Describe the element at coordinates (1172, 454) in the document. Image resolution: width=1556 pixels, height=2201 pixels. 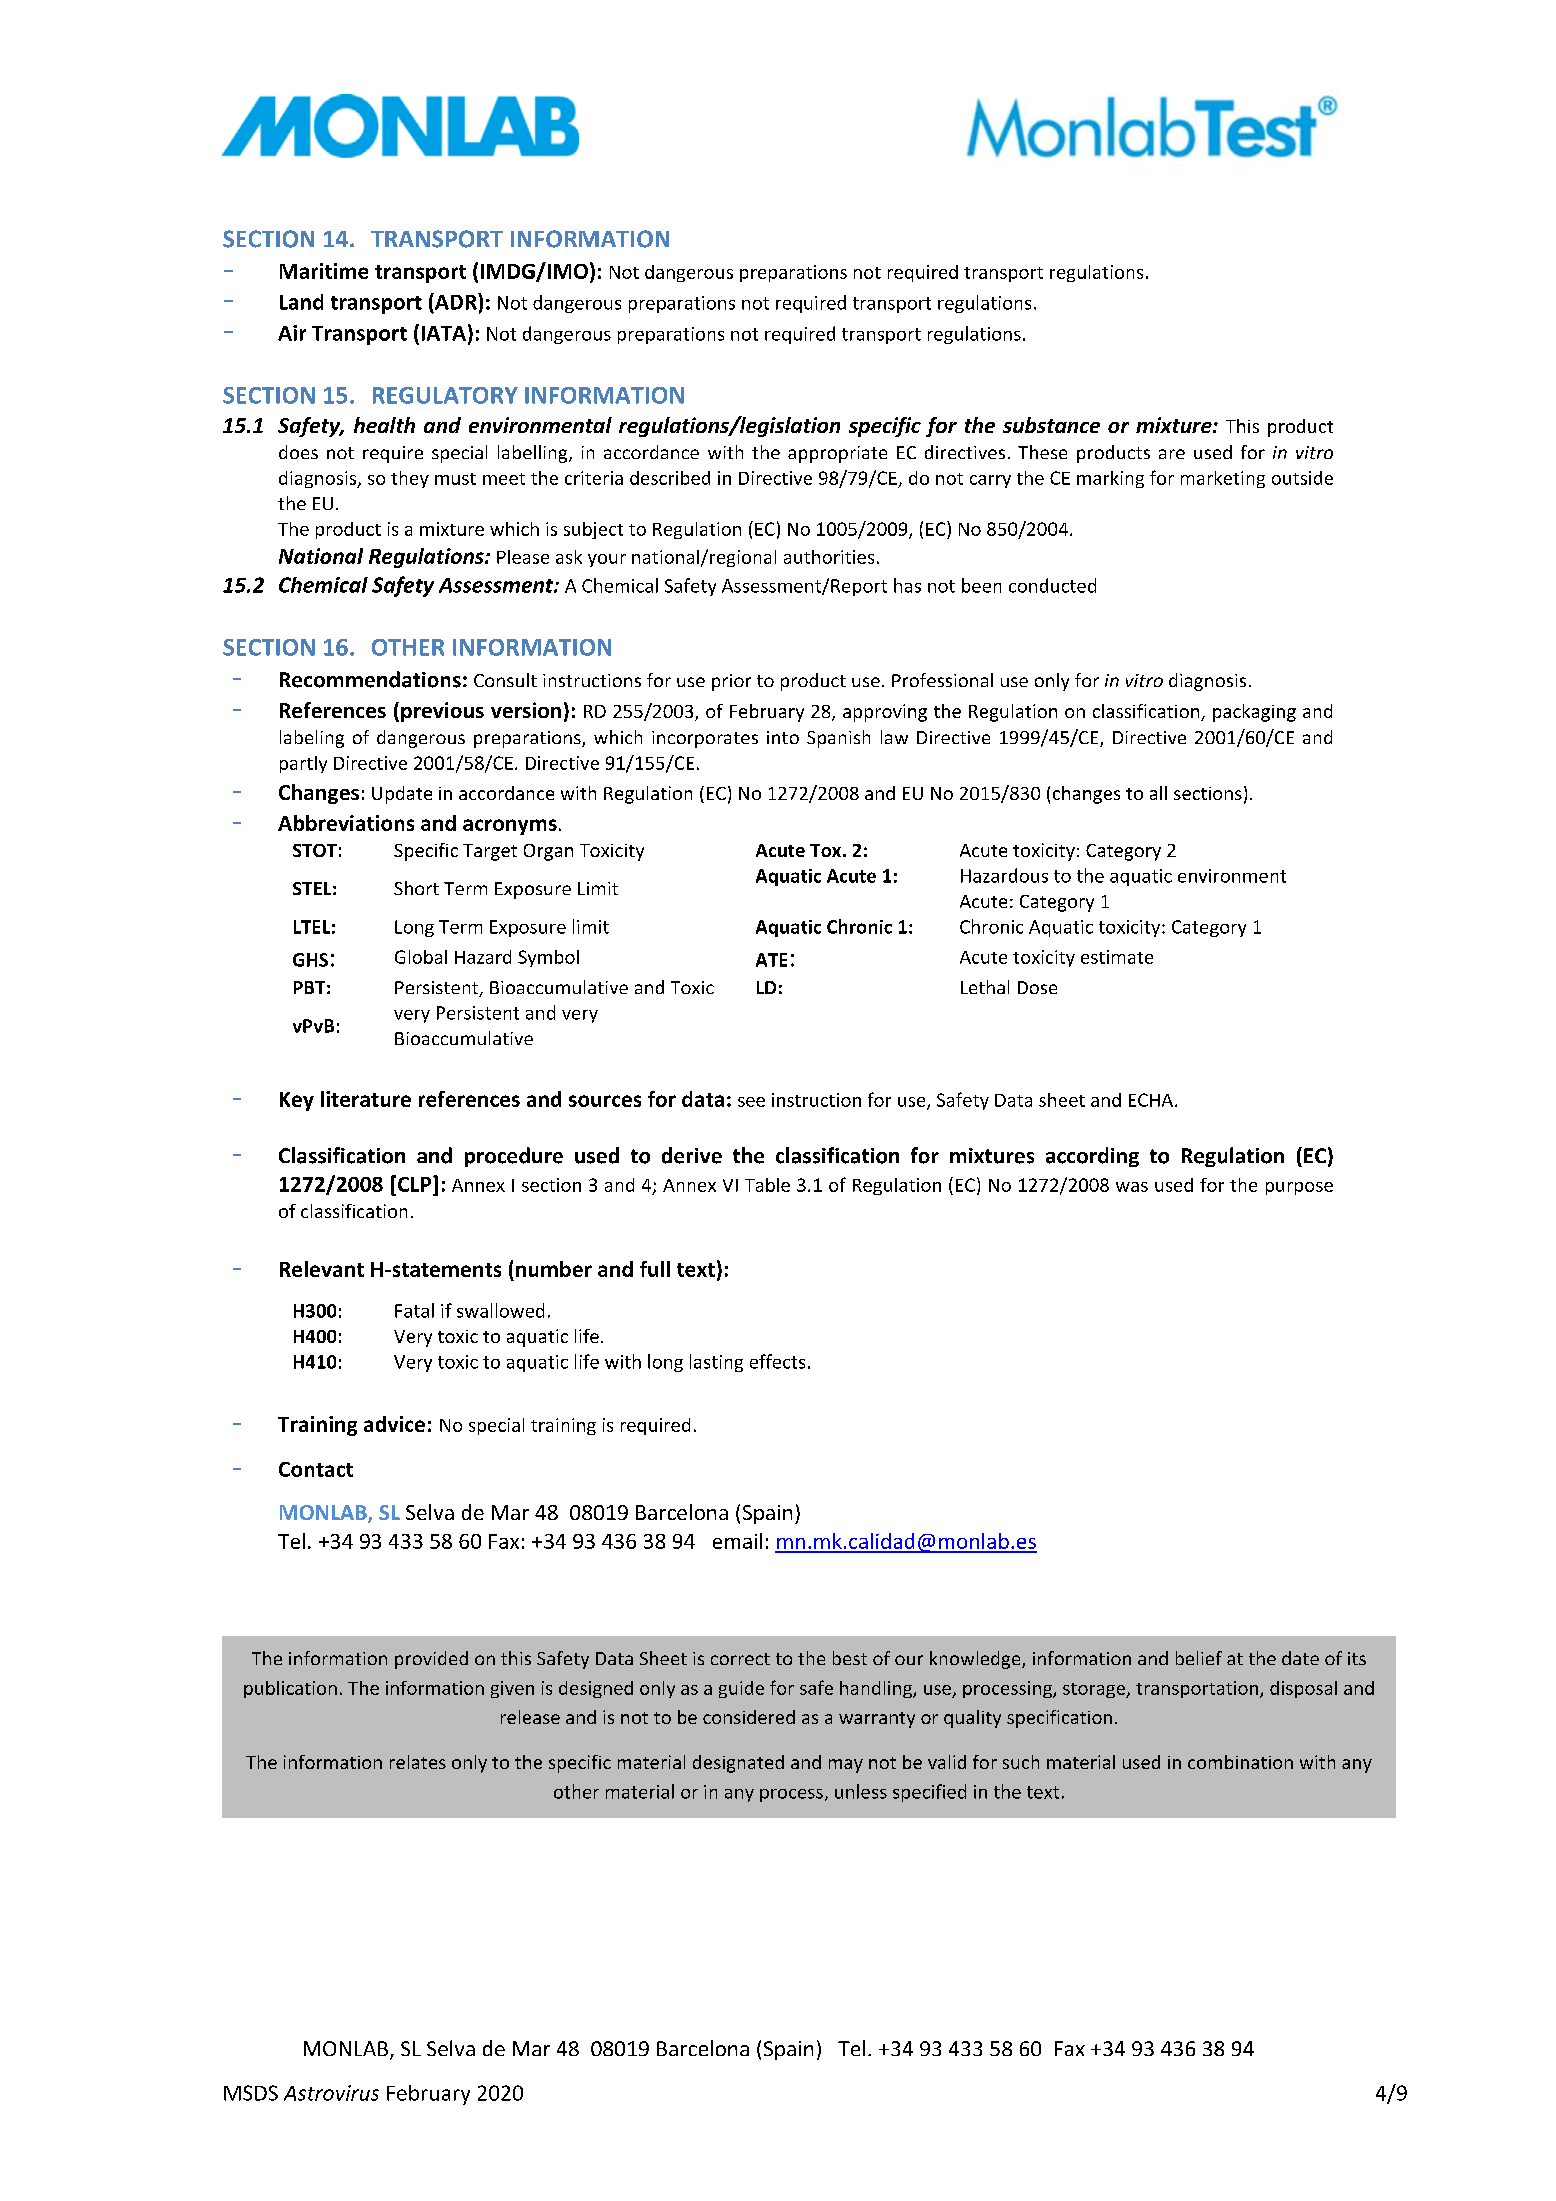
I see `are` at that location.
